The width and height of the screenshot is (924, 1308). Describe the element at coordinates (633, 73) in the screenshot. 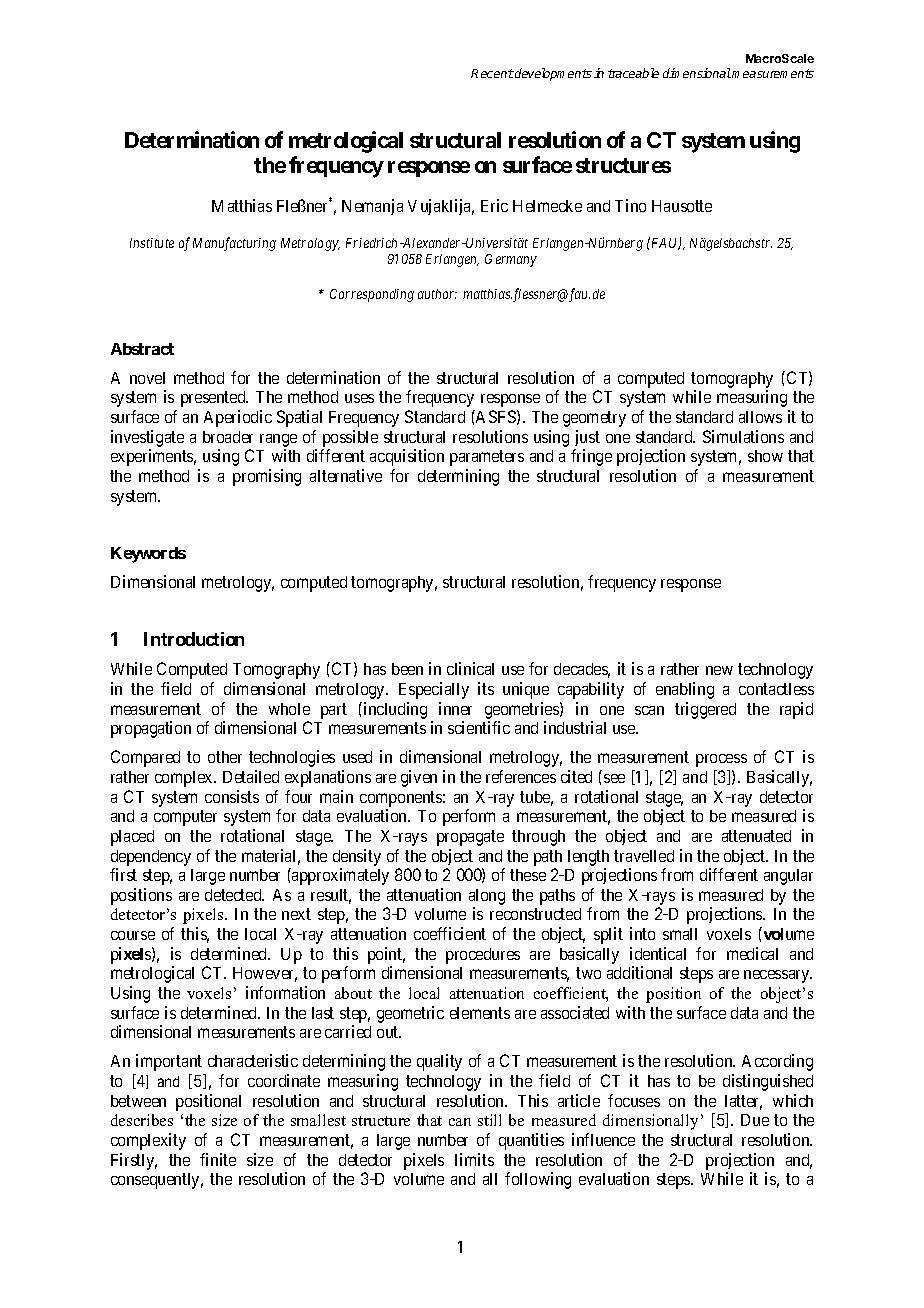

I see `traceable` at that location.
